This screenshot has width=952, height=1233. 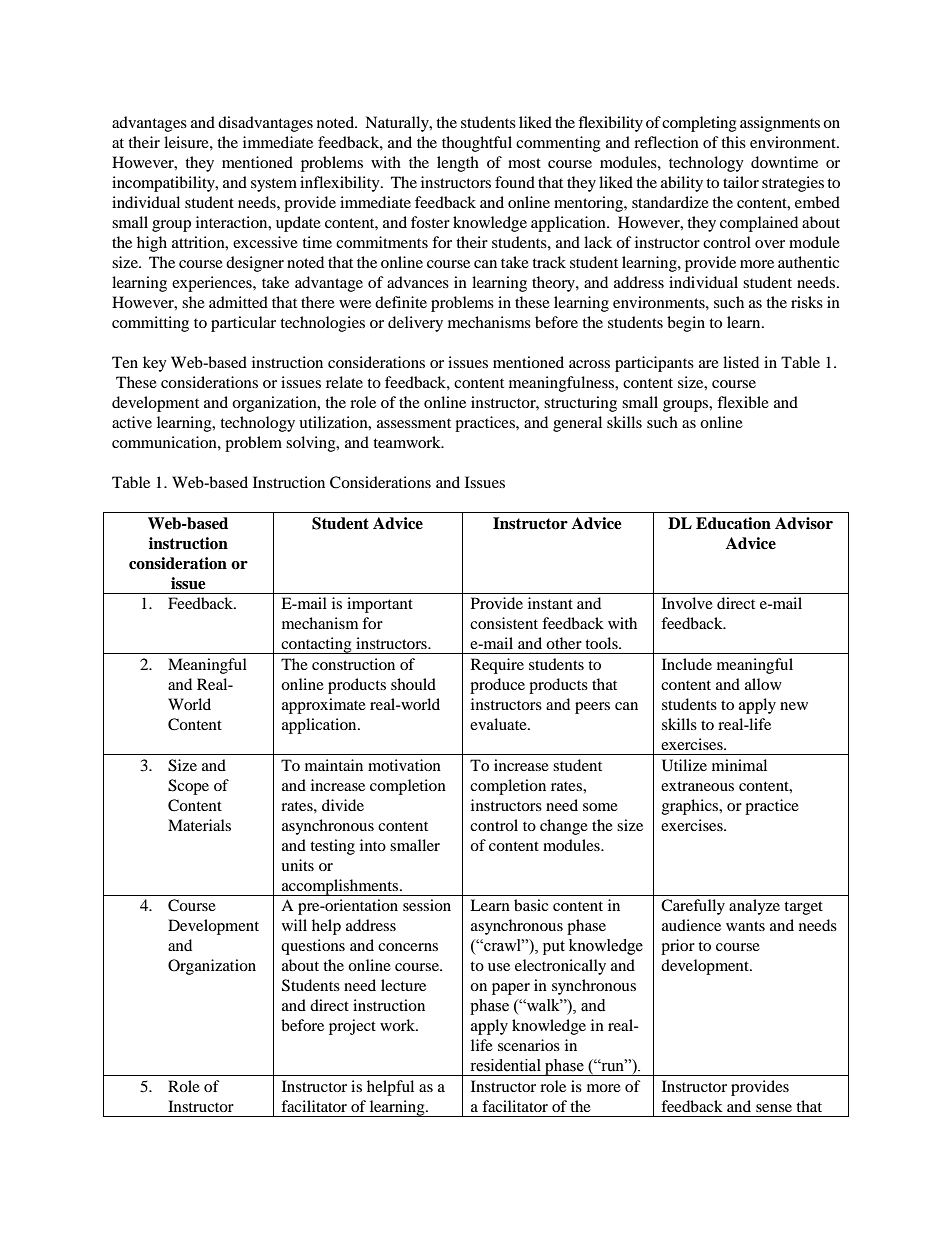 I want to click on active, so click(x=132, y=422).
